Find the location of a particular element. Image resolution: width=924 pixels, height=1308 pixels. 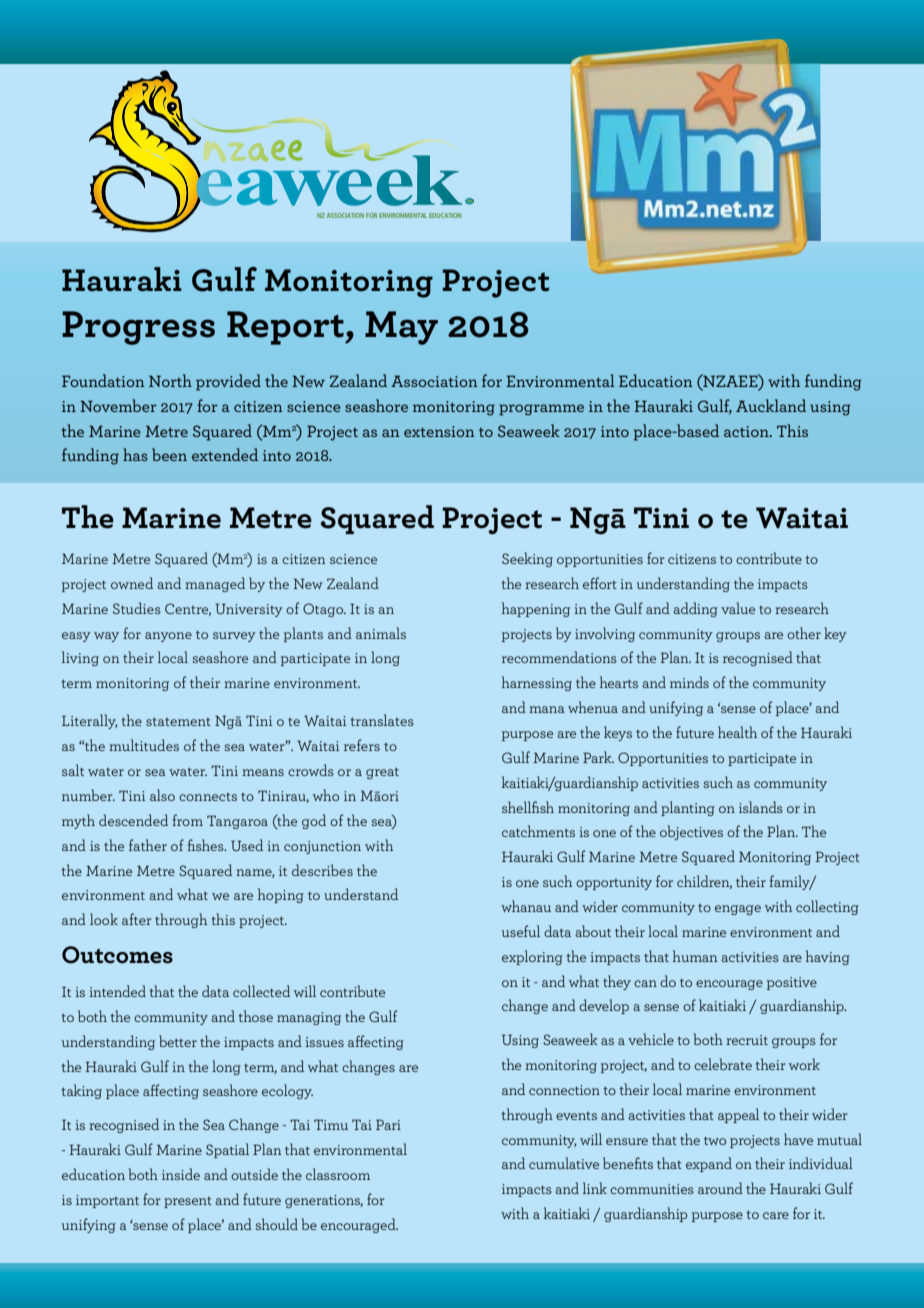

value is located at coordinates (738, 608).
